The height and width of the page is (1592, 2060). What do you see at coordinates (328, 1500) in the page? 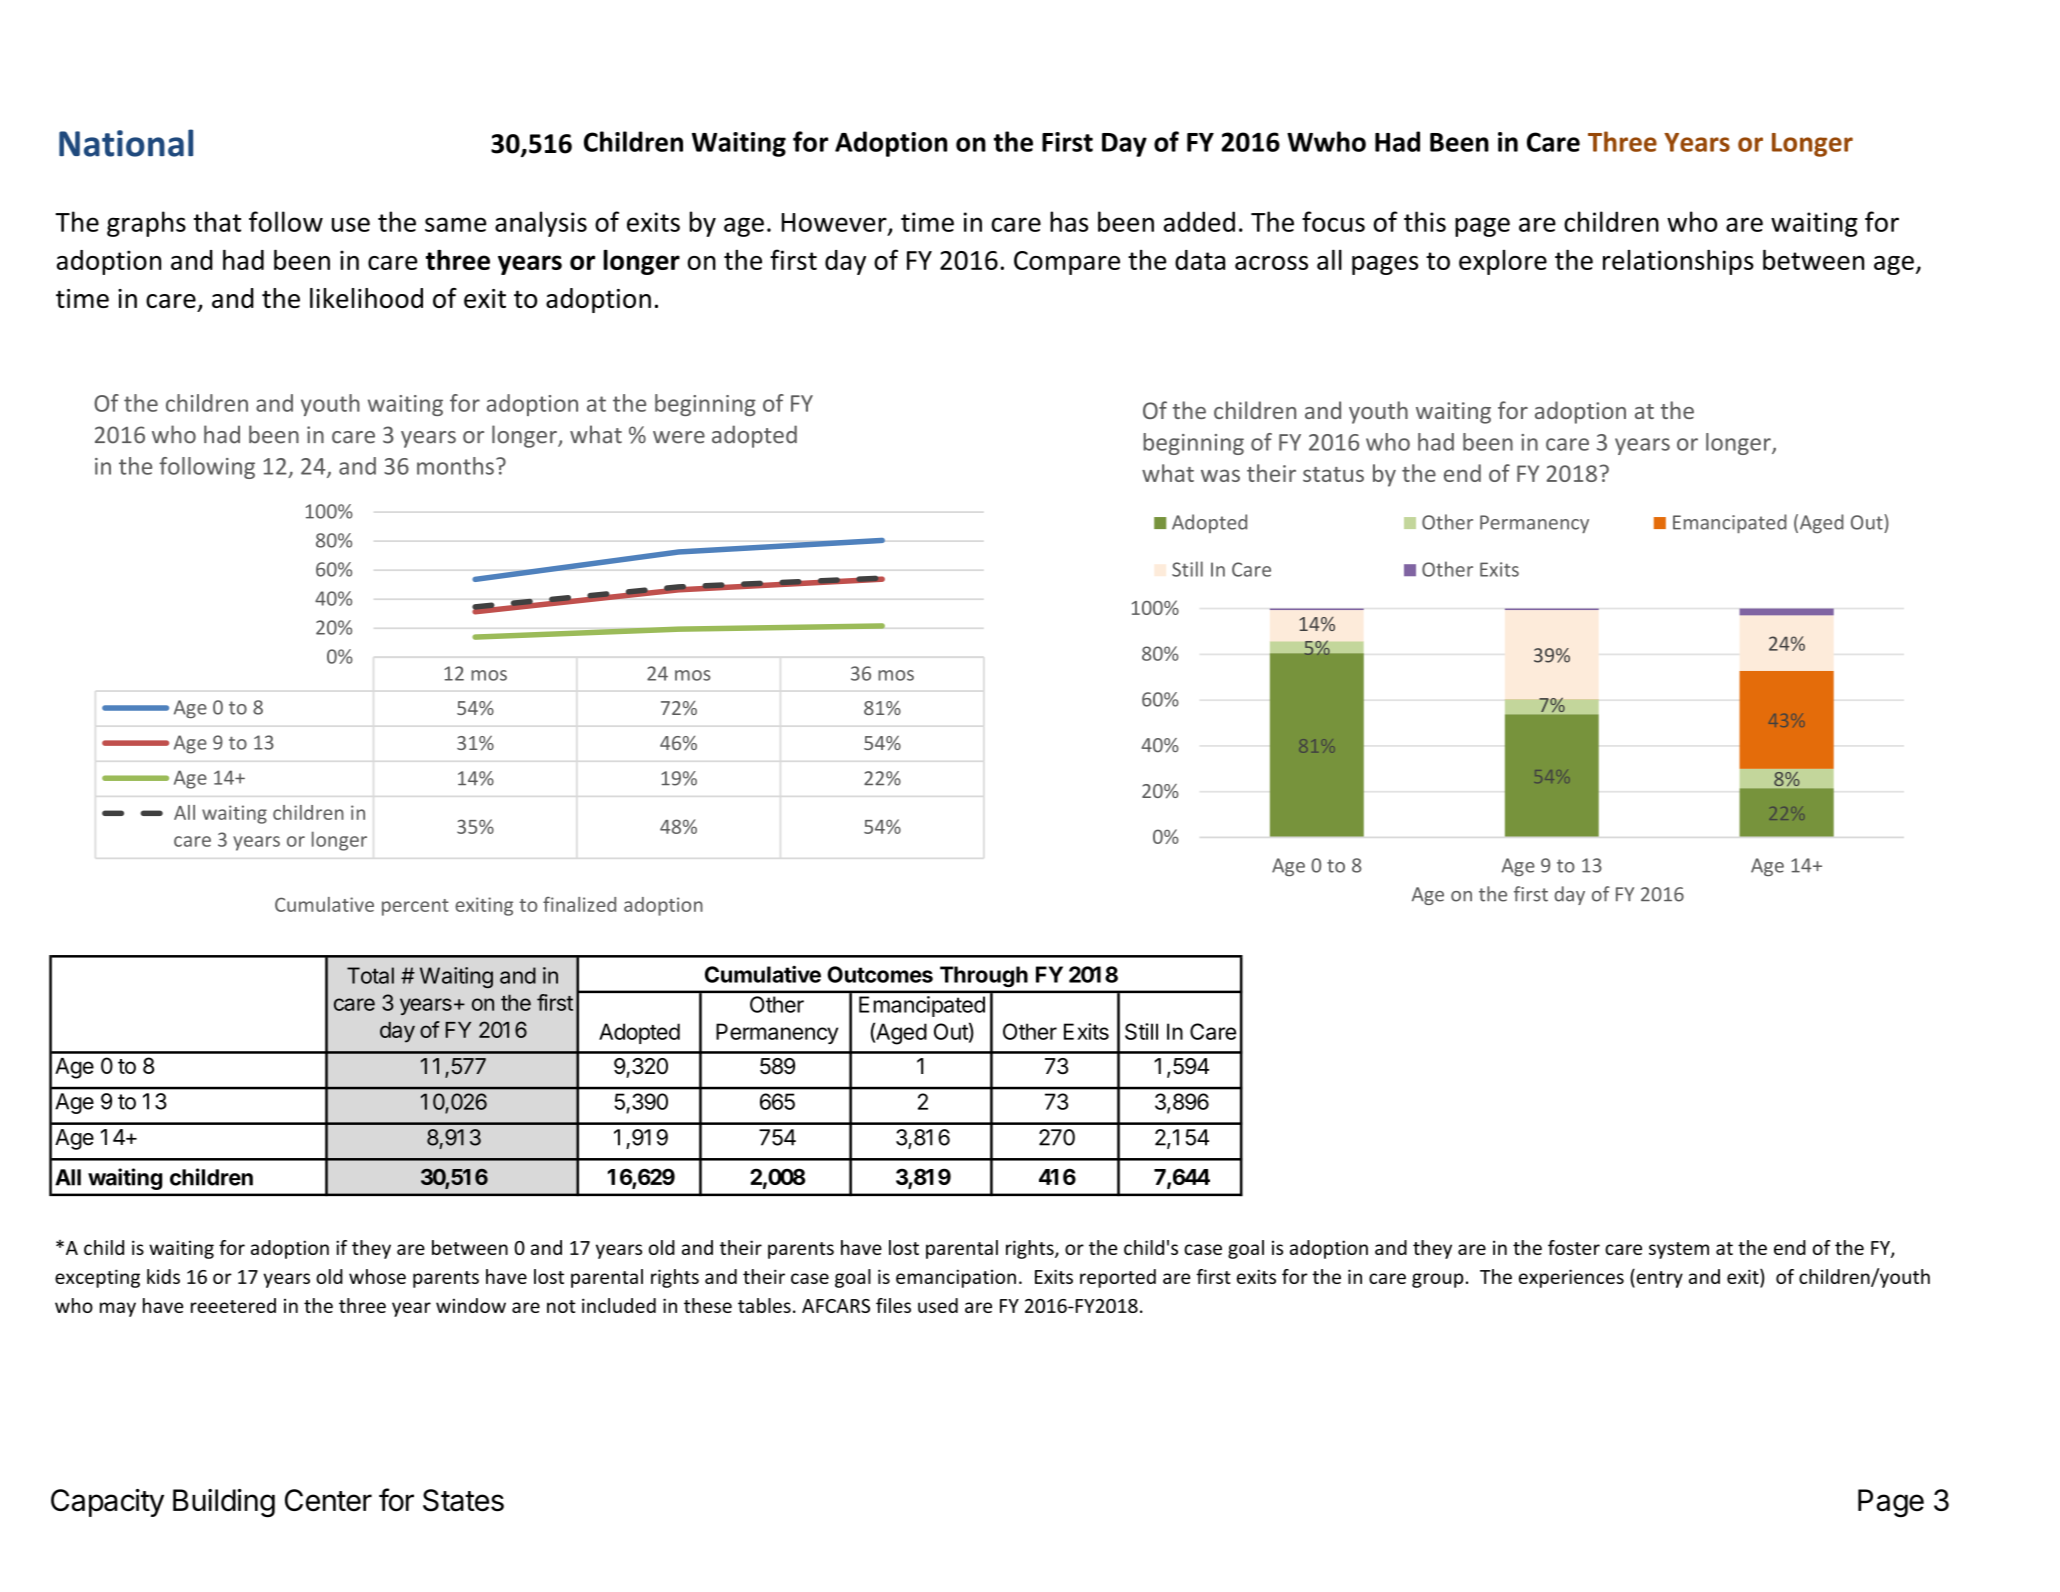
I see `Center` at bounding box center [328, 1500].
